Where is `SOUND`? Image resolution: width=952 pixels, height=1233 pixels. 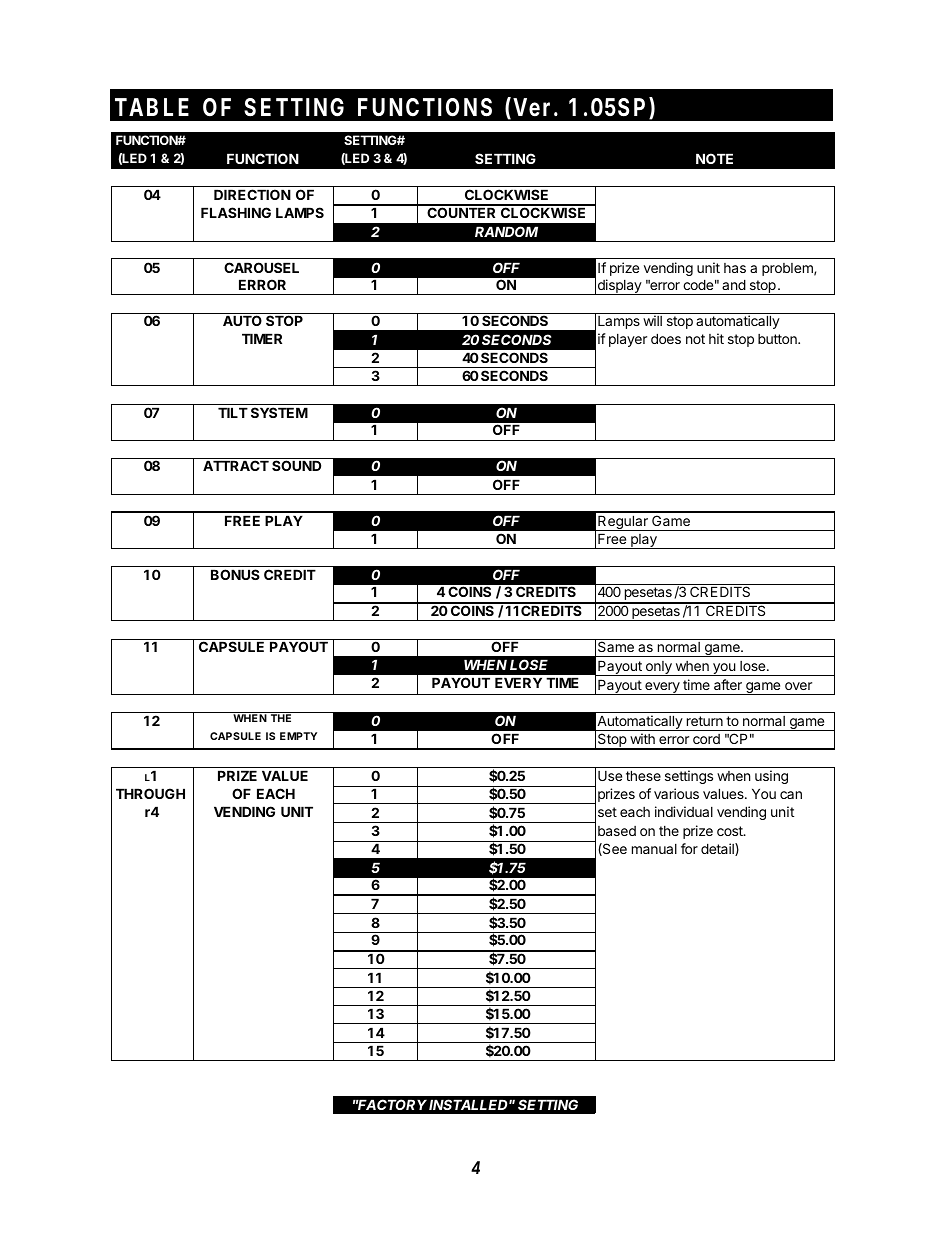
SOUND is located at coordinates (296, 465).
